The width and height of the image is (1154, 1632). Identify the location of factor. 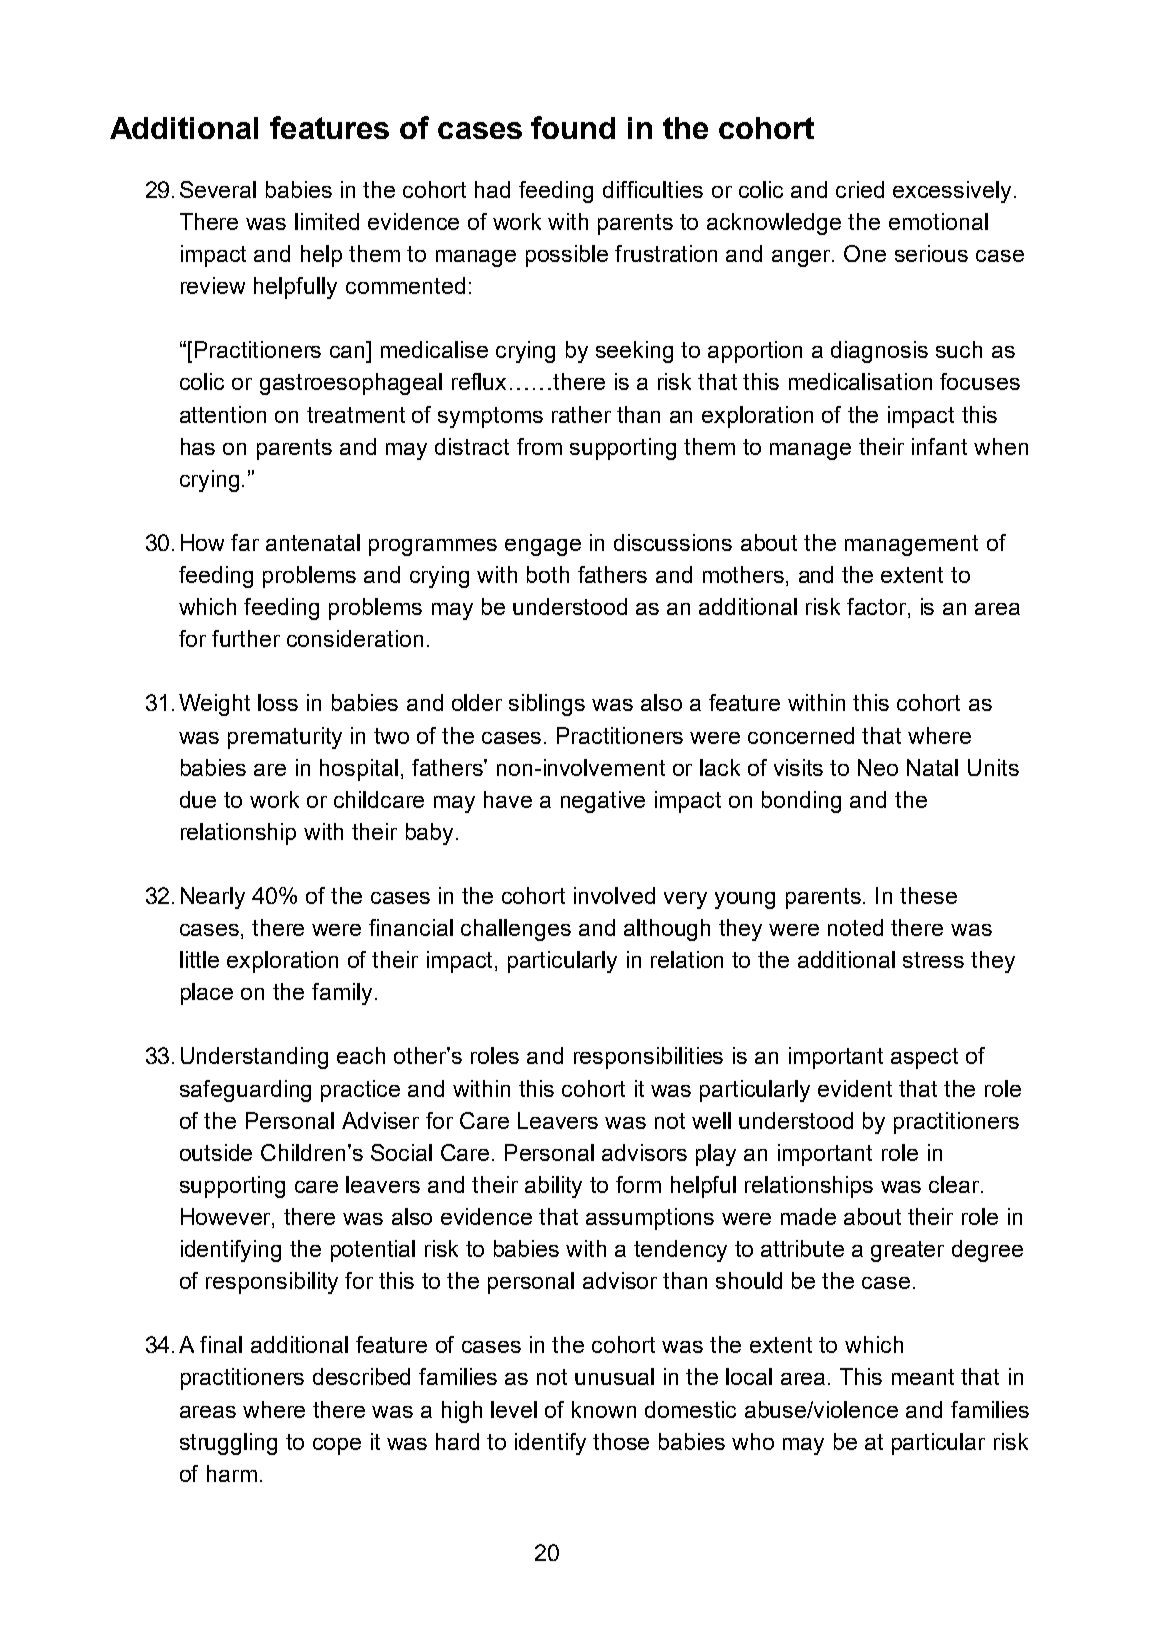
(878, 608).
